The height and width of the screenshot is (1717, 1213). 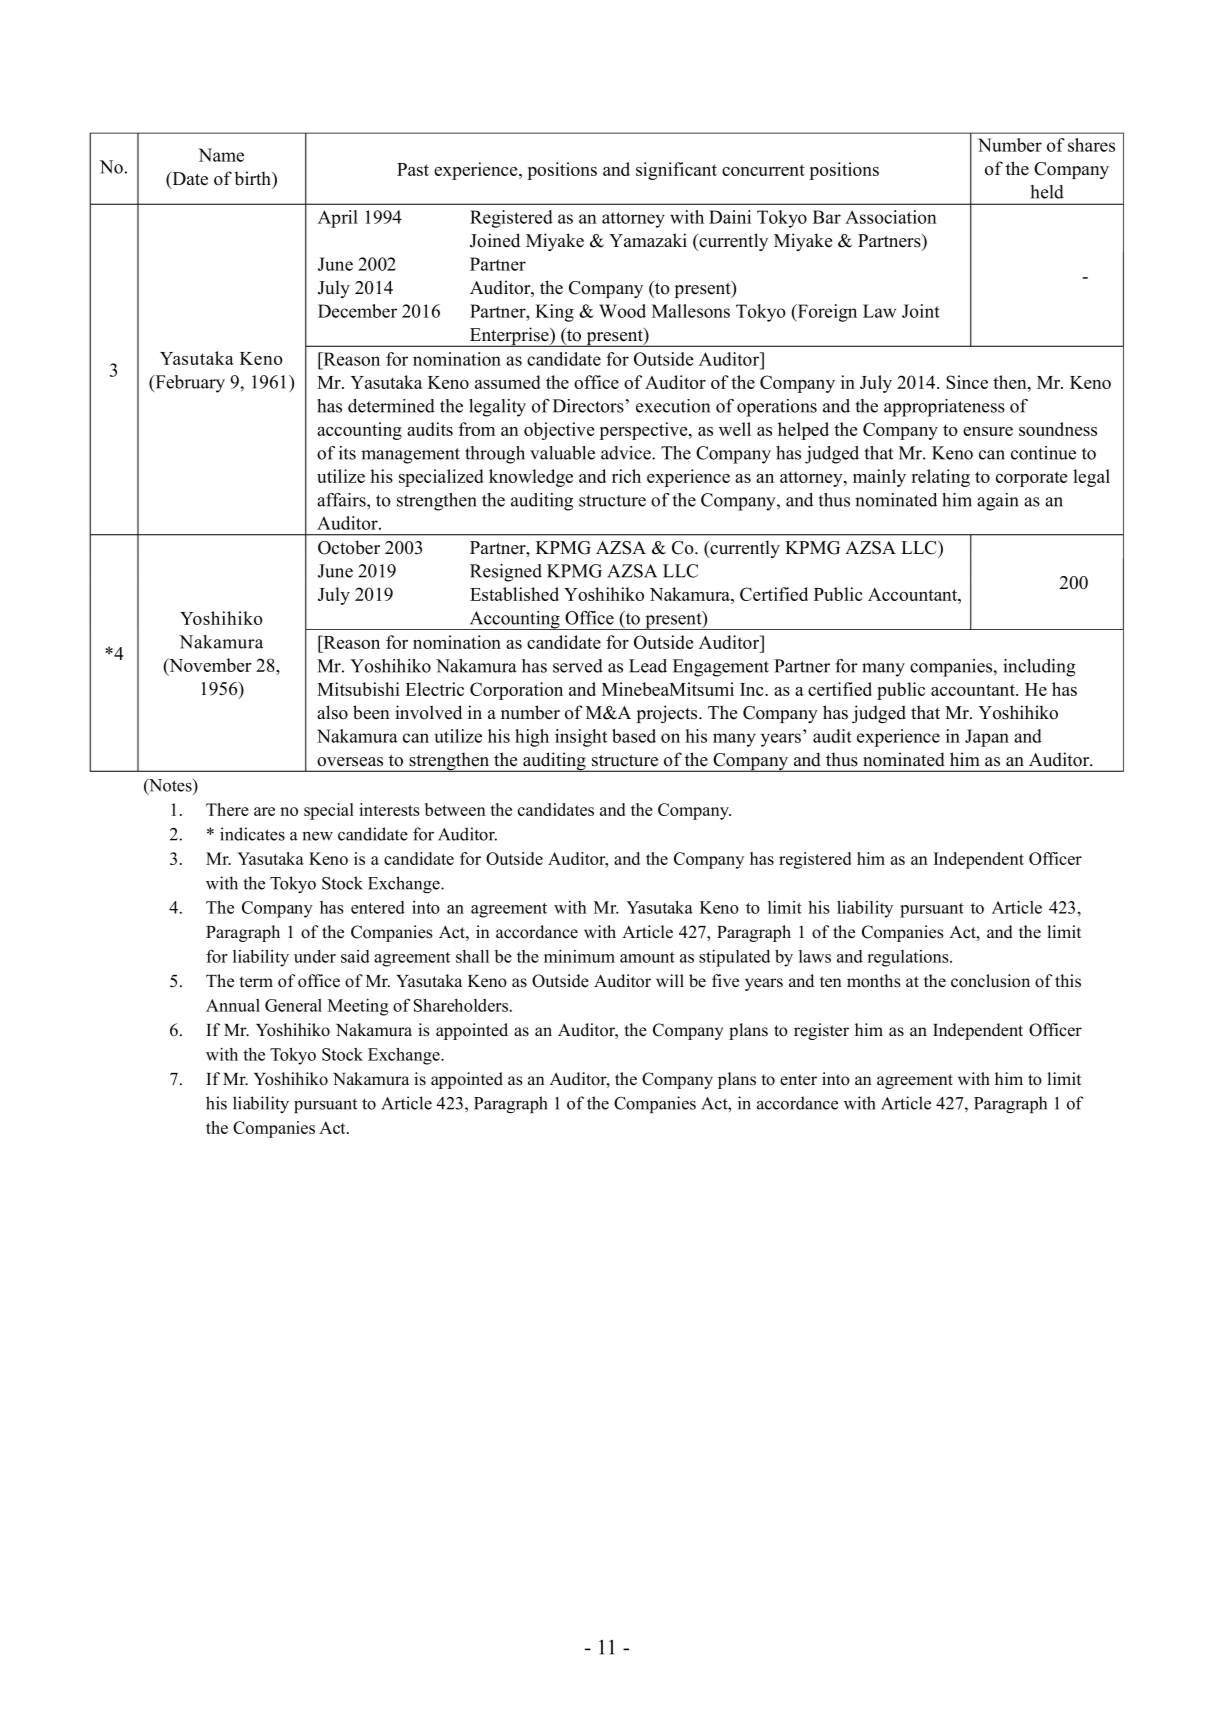 What do you see at coordinates (293, 1005) in the screenshot?
I see `General` at bounding box center [293, 1005].
